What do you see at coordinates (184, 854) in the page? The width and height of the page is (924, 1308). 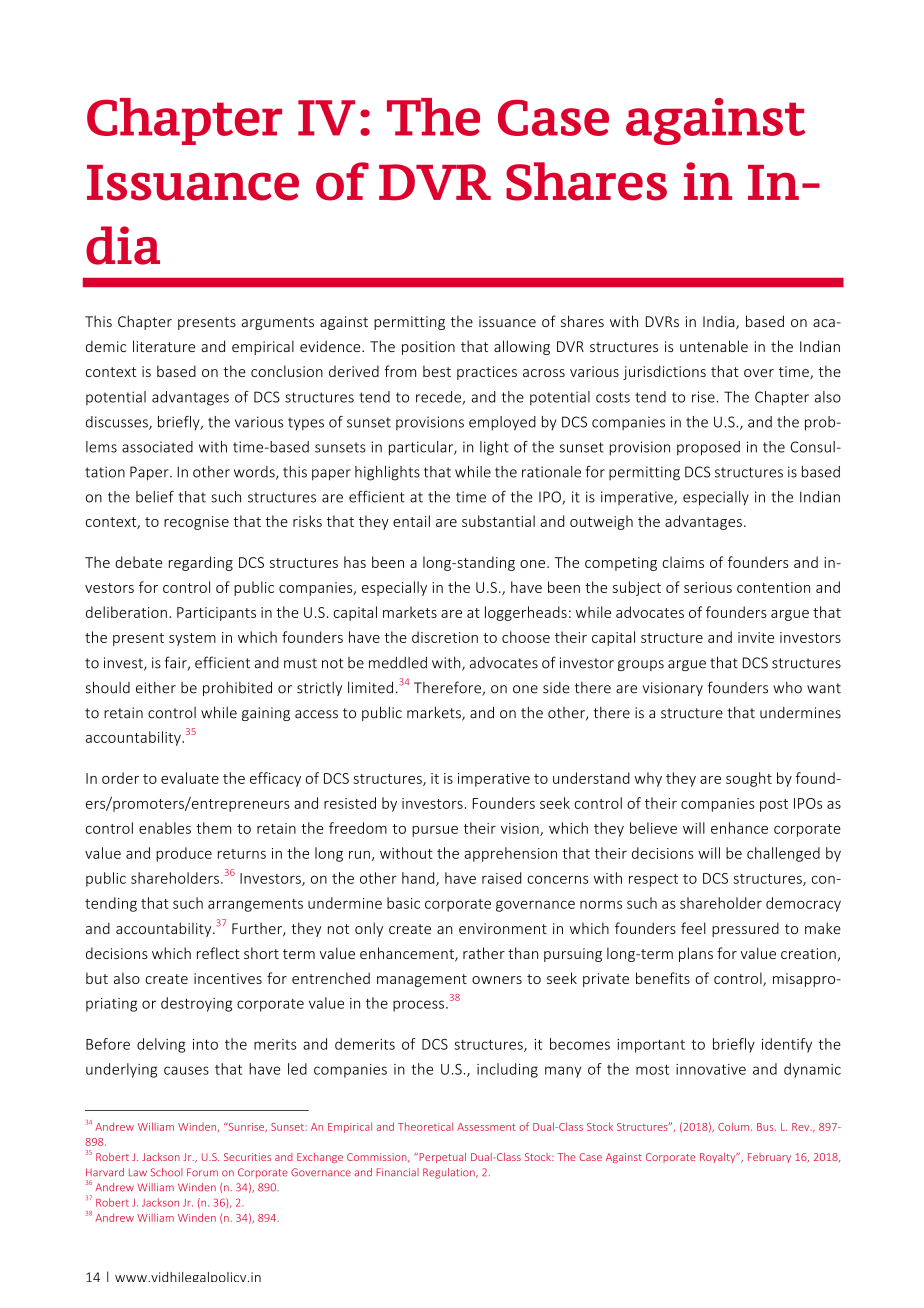 I see `produce` at bounding box center [184, 854].
